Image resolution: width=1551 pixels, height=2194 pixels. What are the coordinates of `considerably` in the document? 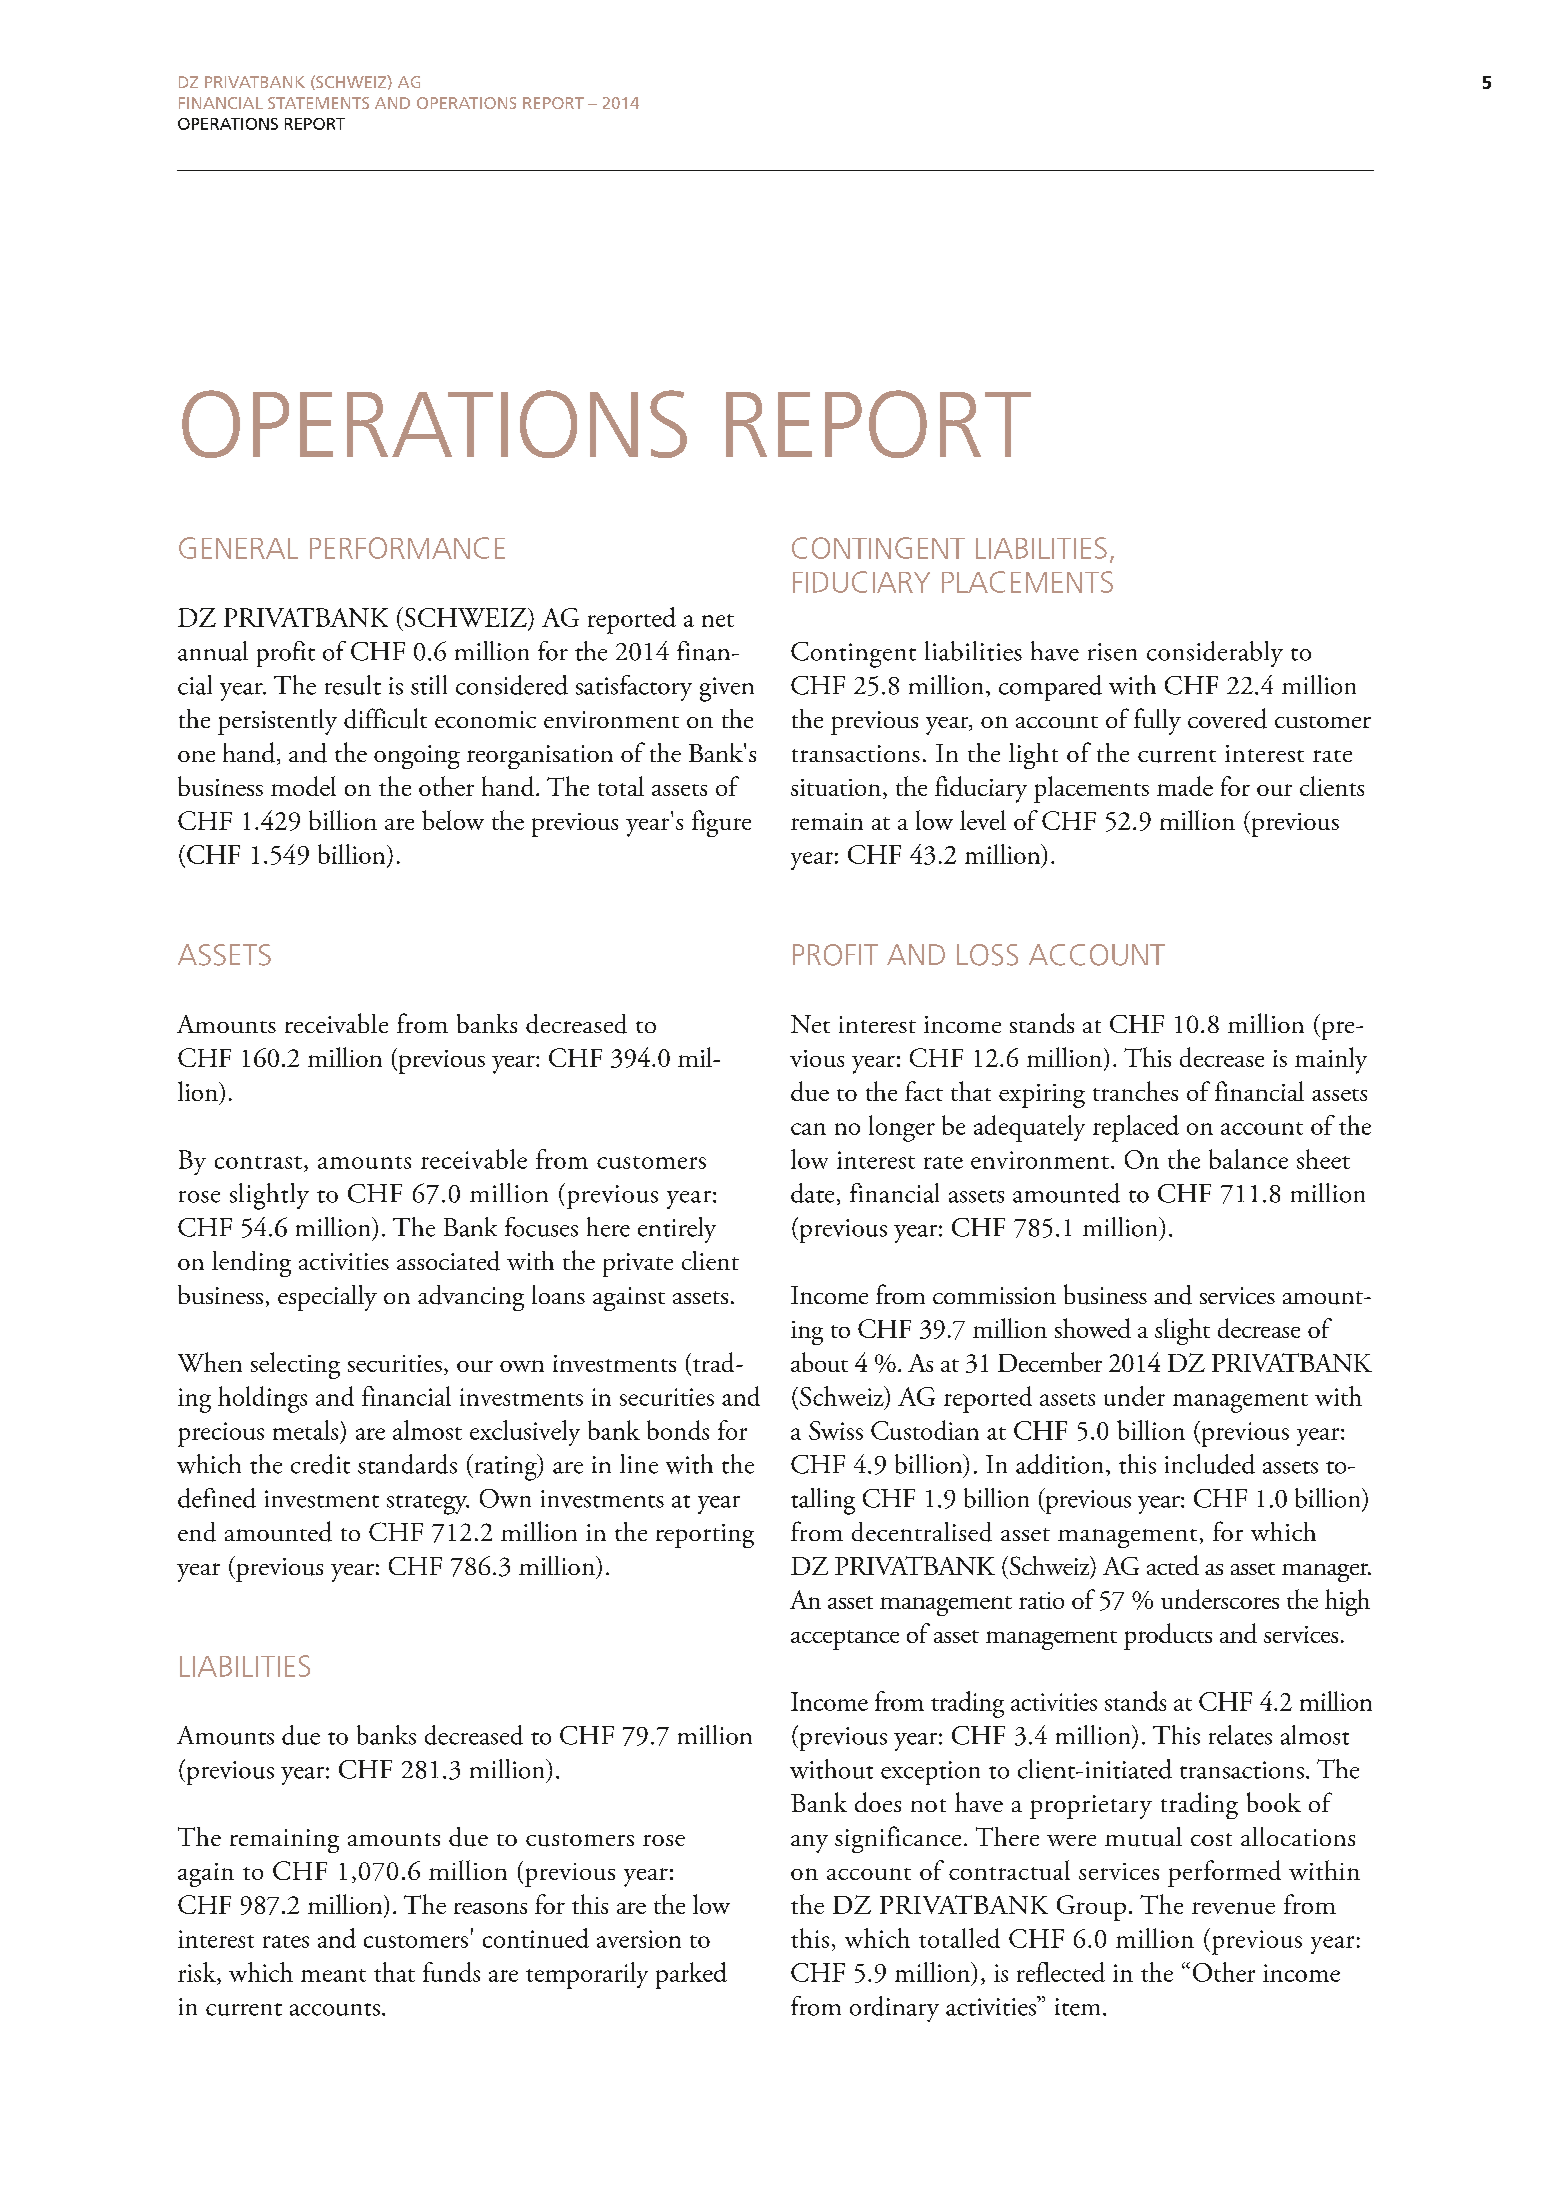 It's located at (1215, 654).
